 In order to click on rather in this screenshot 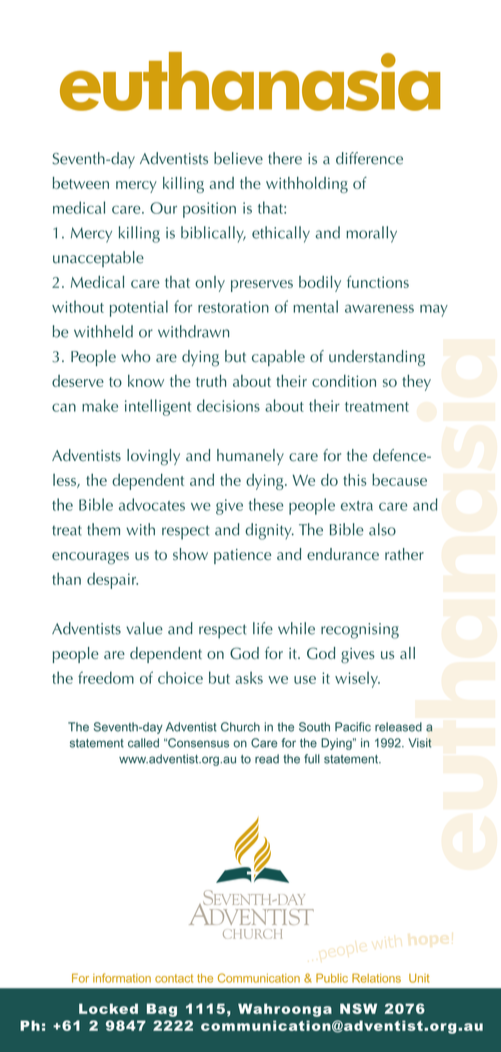, I will do `click(404, 554)`.
